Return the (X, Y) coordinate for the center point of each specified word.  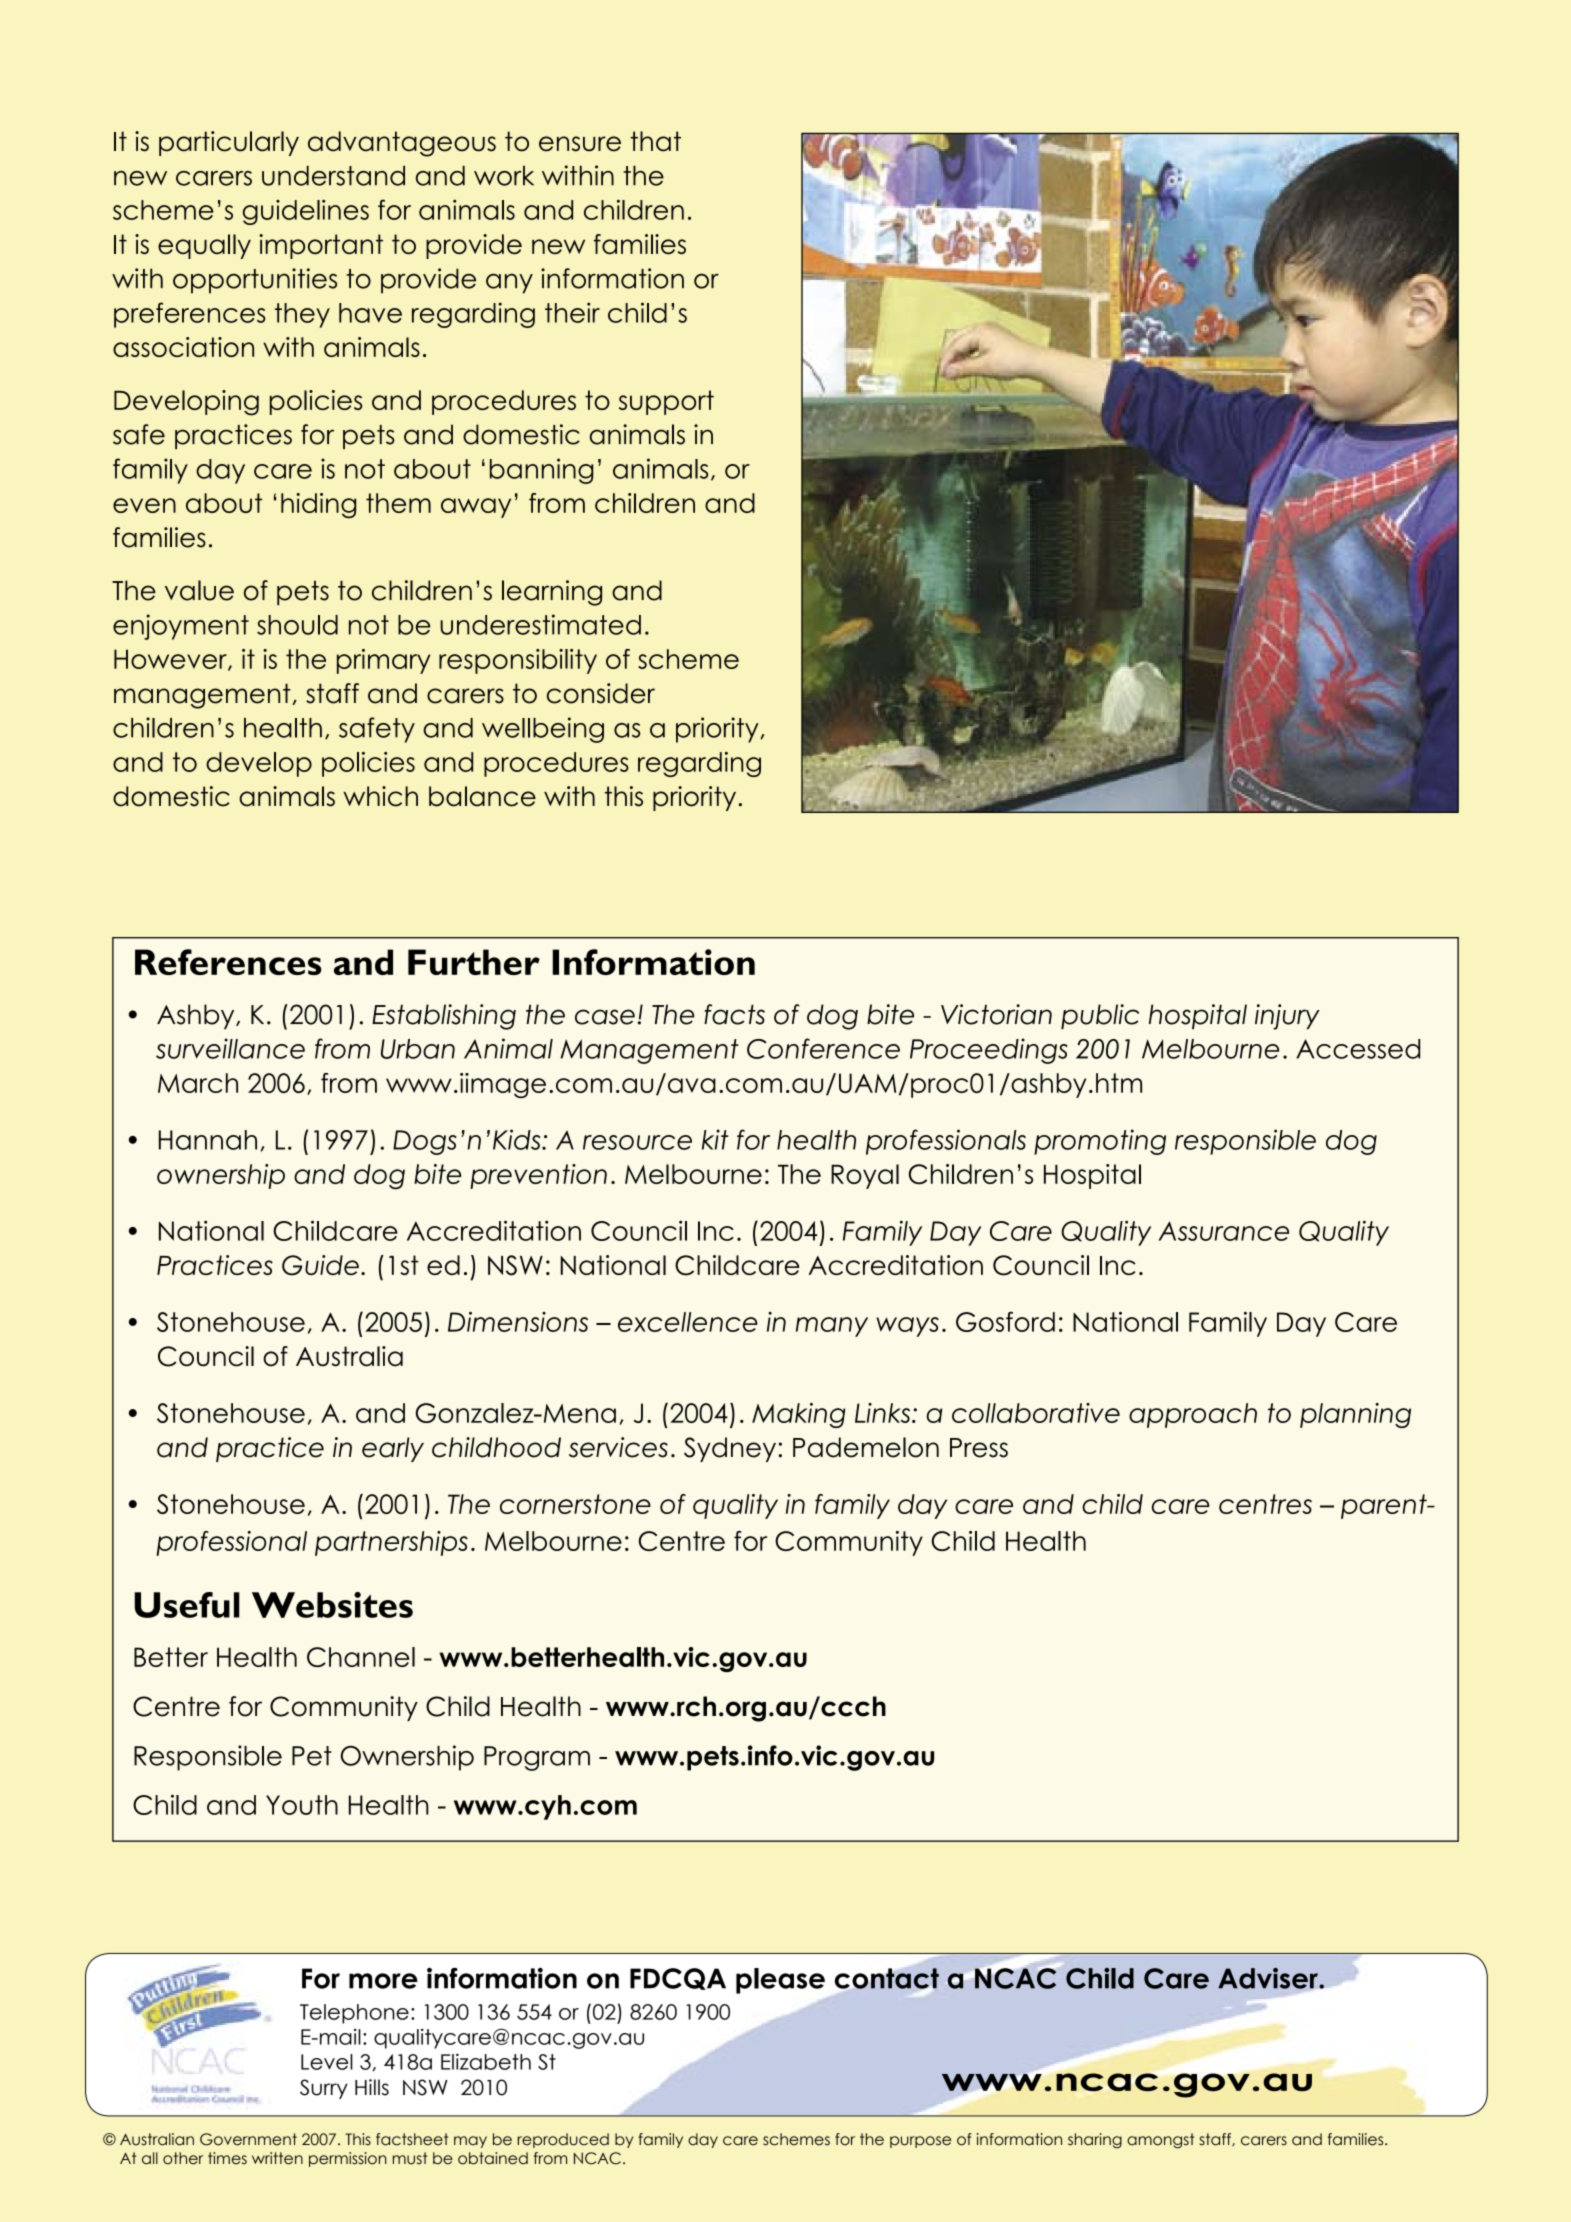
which (380, 796)
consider (601, 693)
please (780, 1981)
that (655, 141)
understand (333, 175)
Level (327, 2062)
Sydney (730, 1449)
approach (1193, 1415)
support (666, 402)
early (393, 1449)
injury (1287, 1017)
